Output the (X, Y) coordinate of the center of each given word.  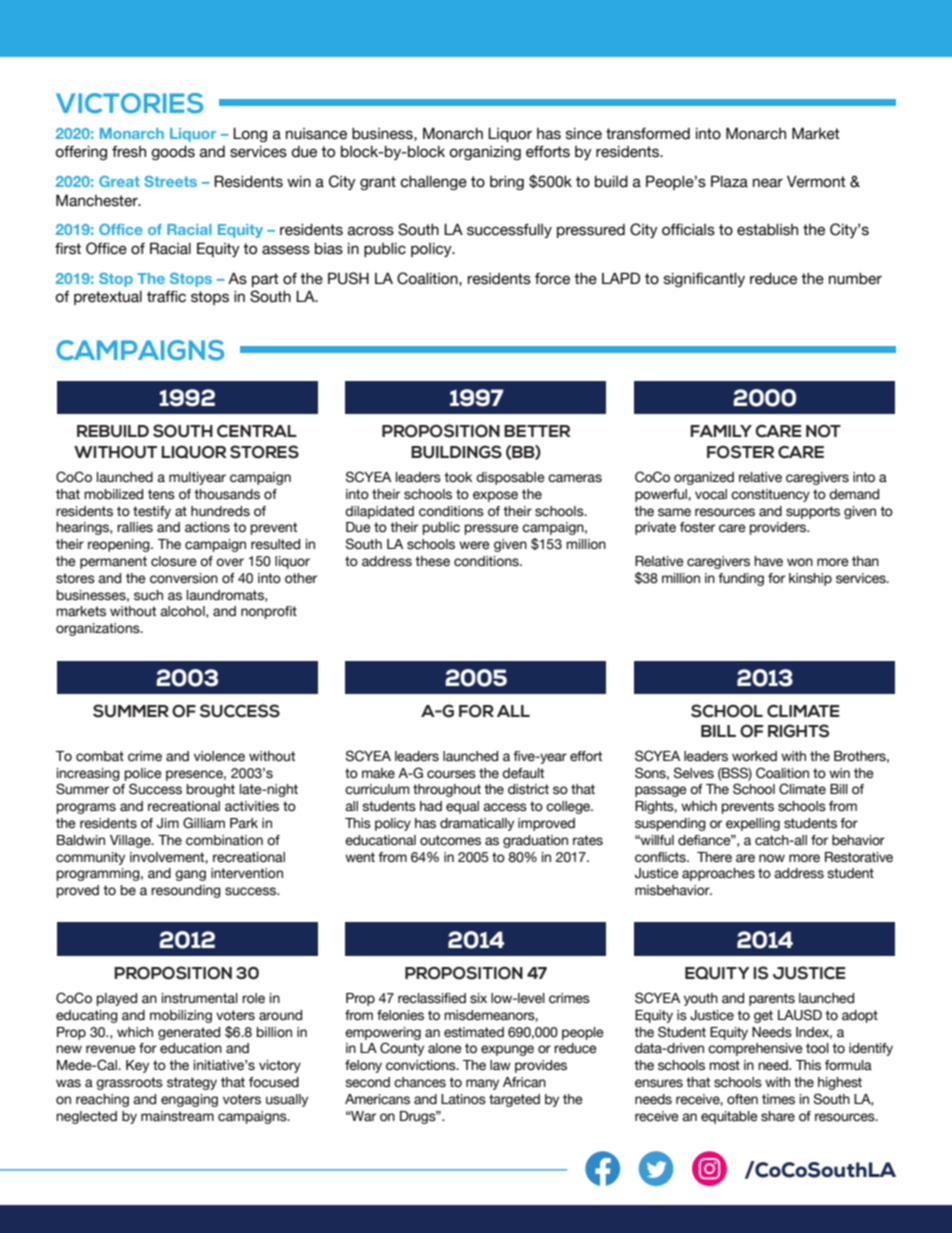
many (482, 1084)
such (148, 595)
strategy (192, 1083)
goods (173, 153)
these (432, 561)
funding (741, 579)
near (768, 183)
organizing (485, 153)
